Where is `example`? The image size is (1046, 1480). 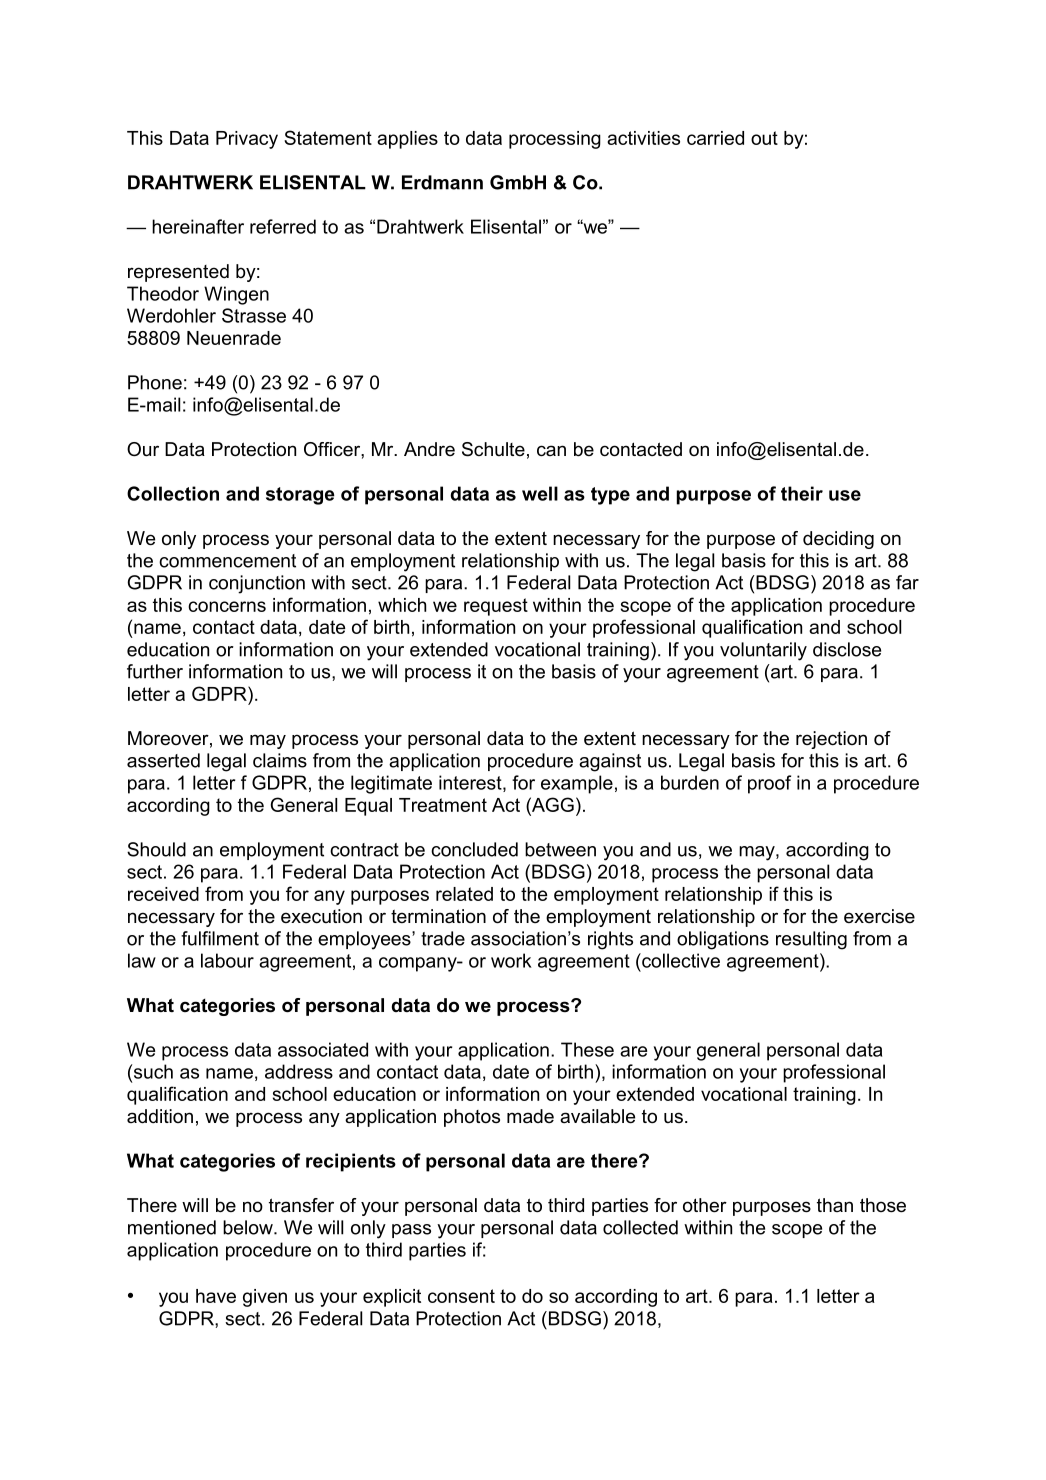 example is located at coordinates (577, 784).
